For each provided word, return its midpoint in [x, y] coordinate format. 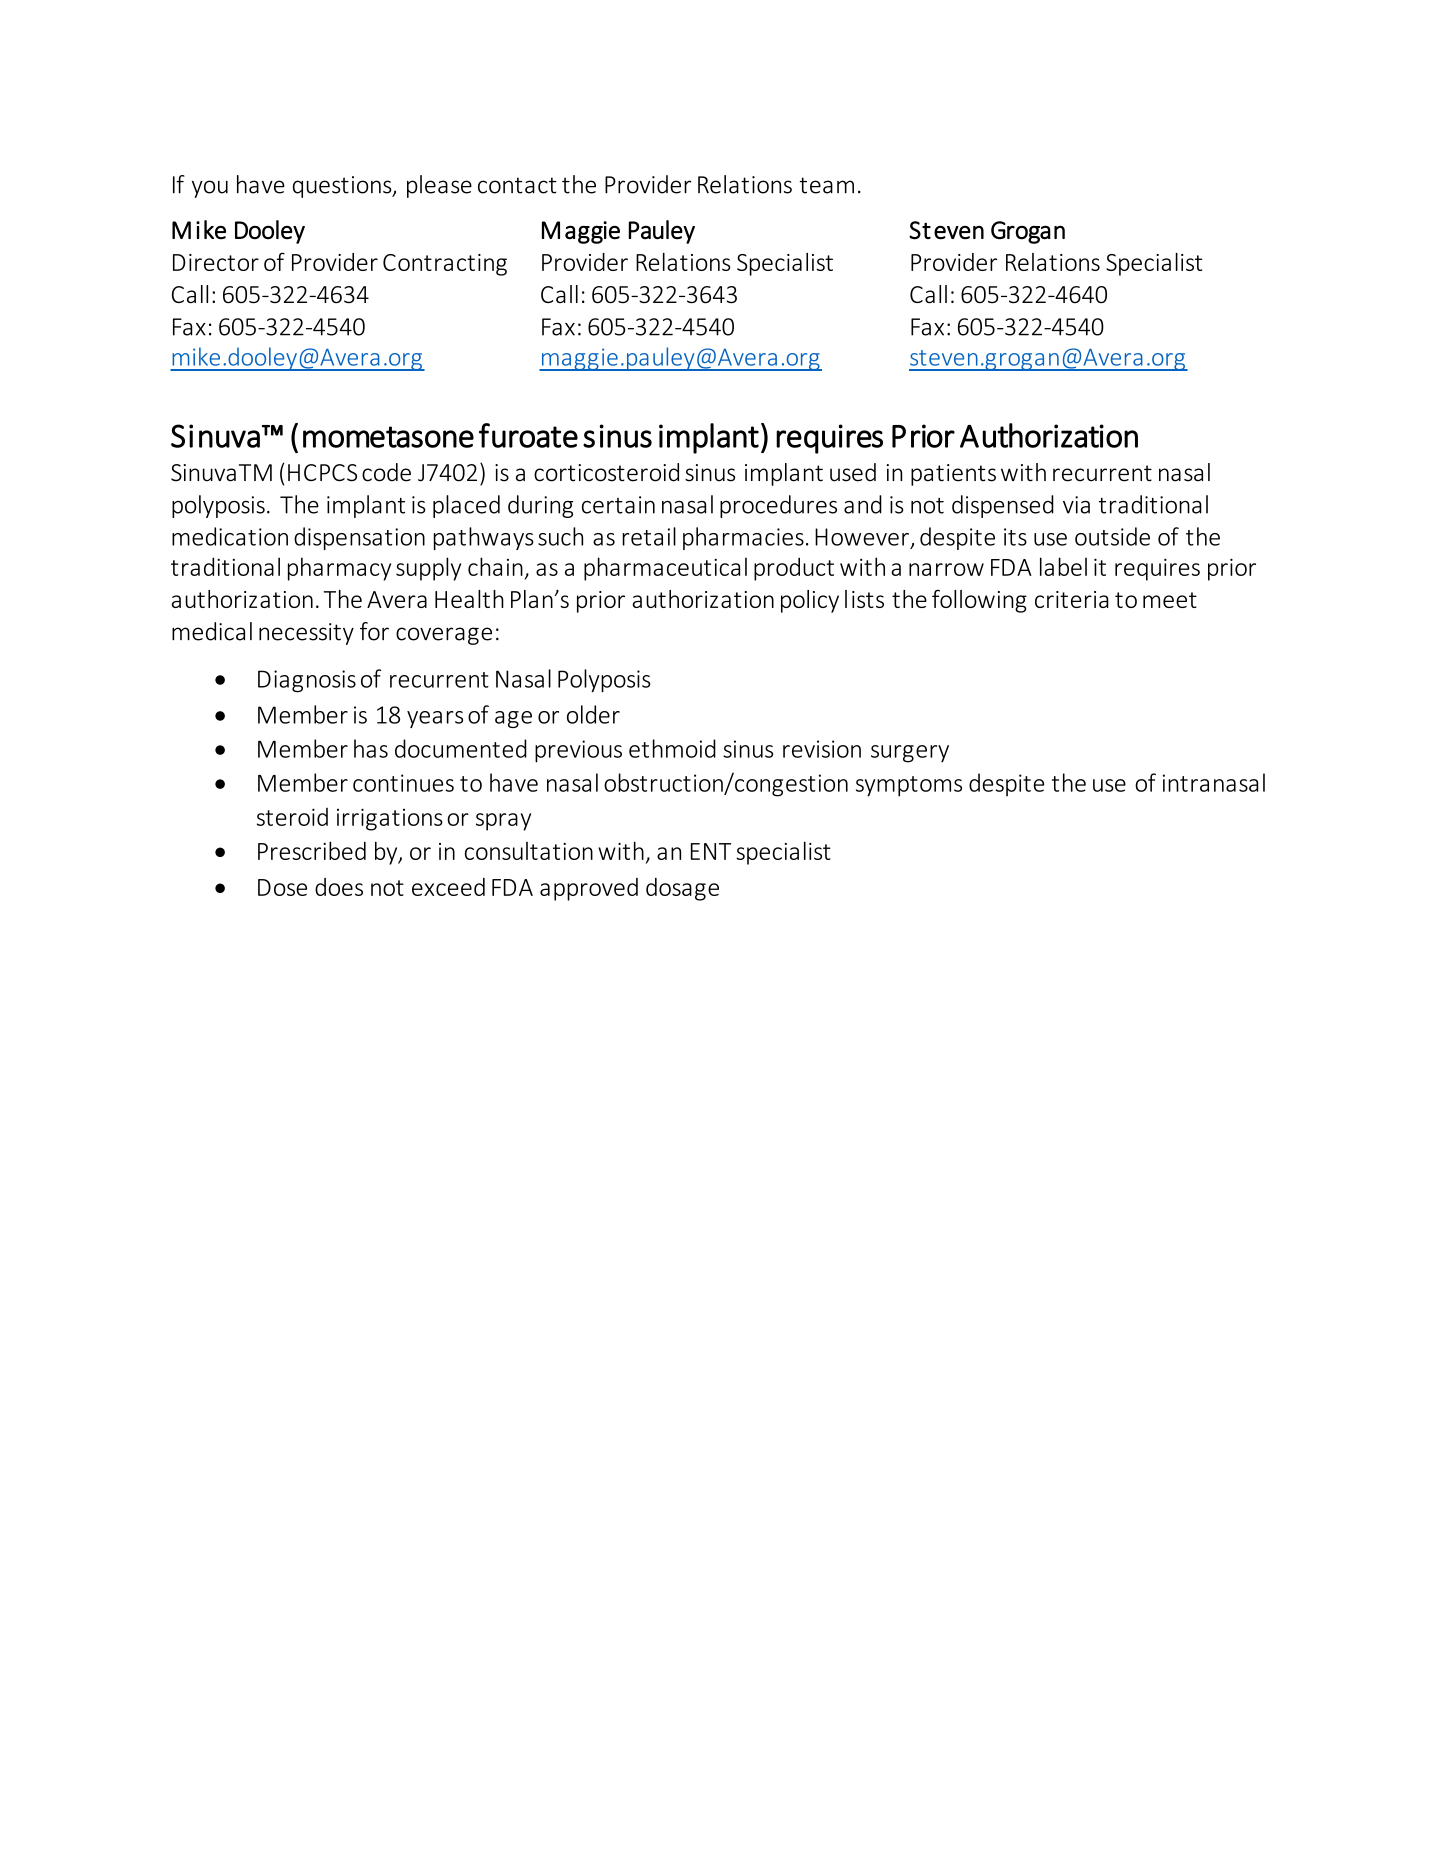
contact [517, 185]
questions [343, 187]
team [827, 185]
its [1015, 537]
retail [649, 536]
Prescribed [312, 850]
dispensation [359, 538]
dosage [682, 889]
